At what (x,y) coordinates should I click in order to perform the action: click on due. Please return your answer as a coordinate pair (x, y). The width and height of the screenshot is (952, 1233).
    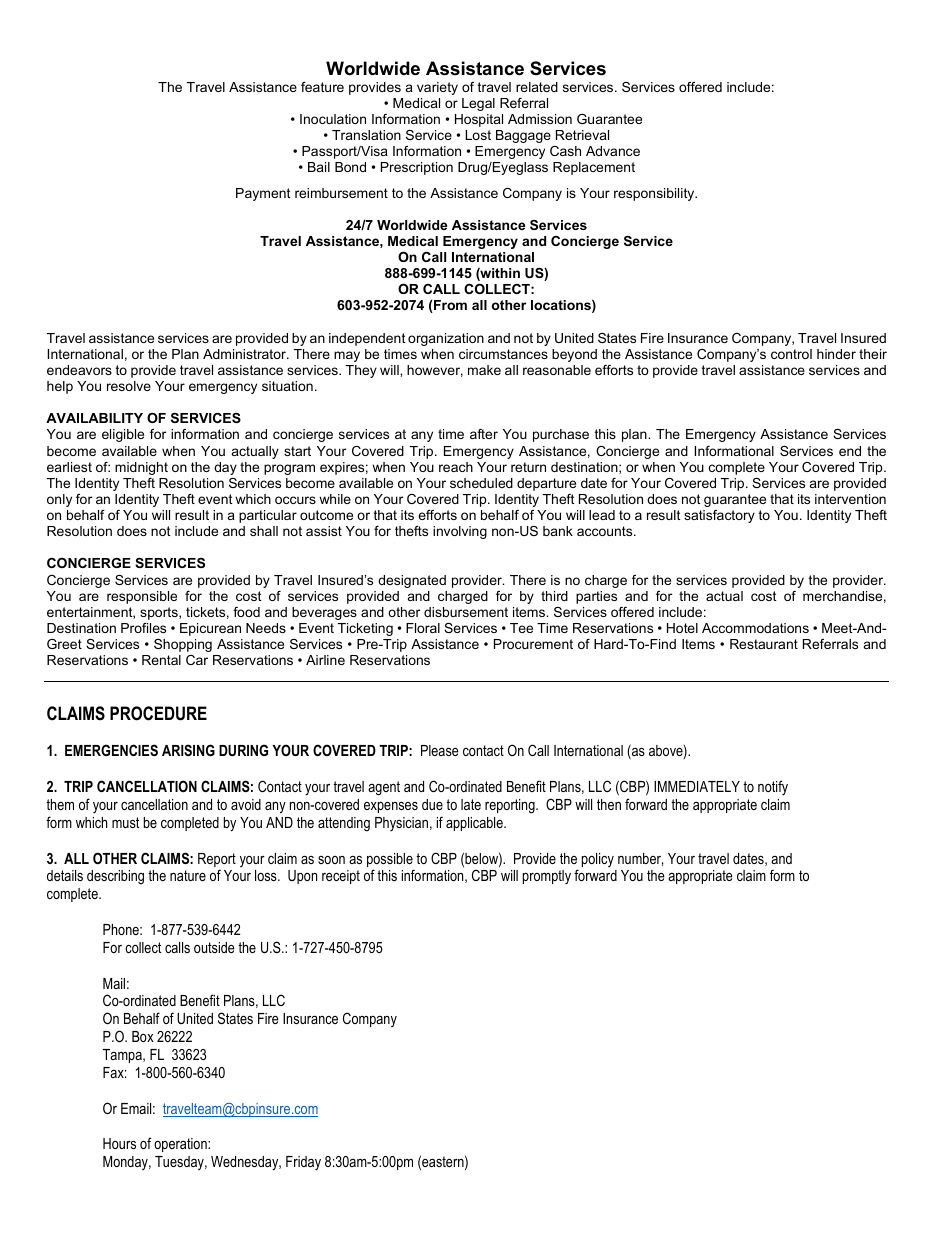
    Looking at the image, I should click on (432, 804).
